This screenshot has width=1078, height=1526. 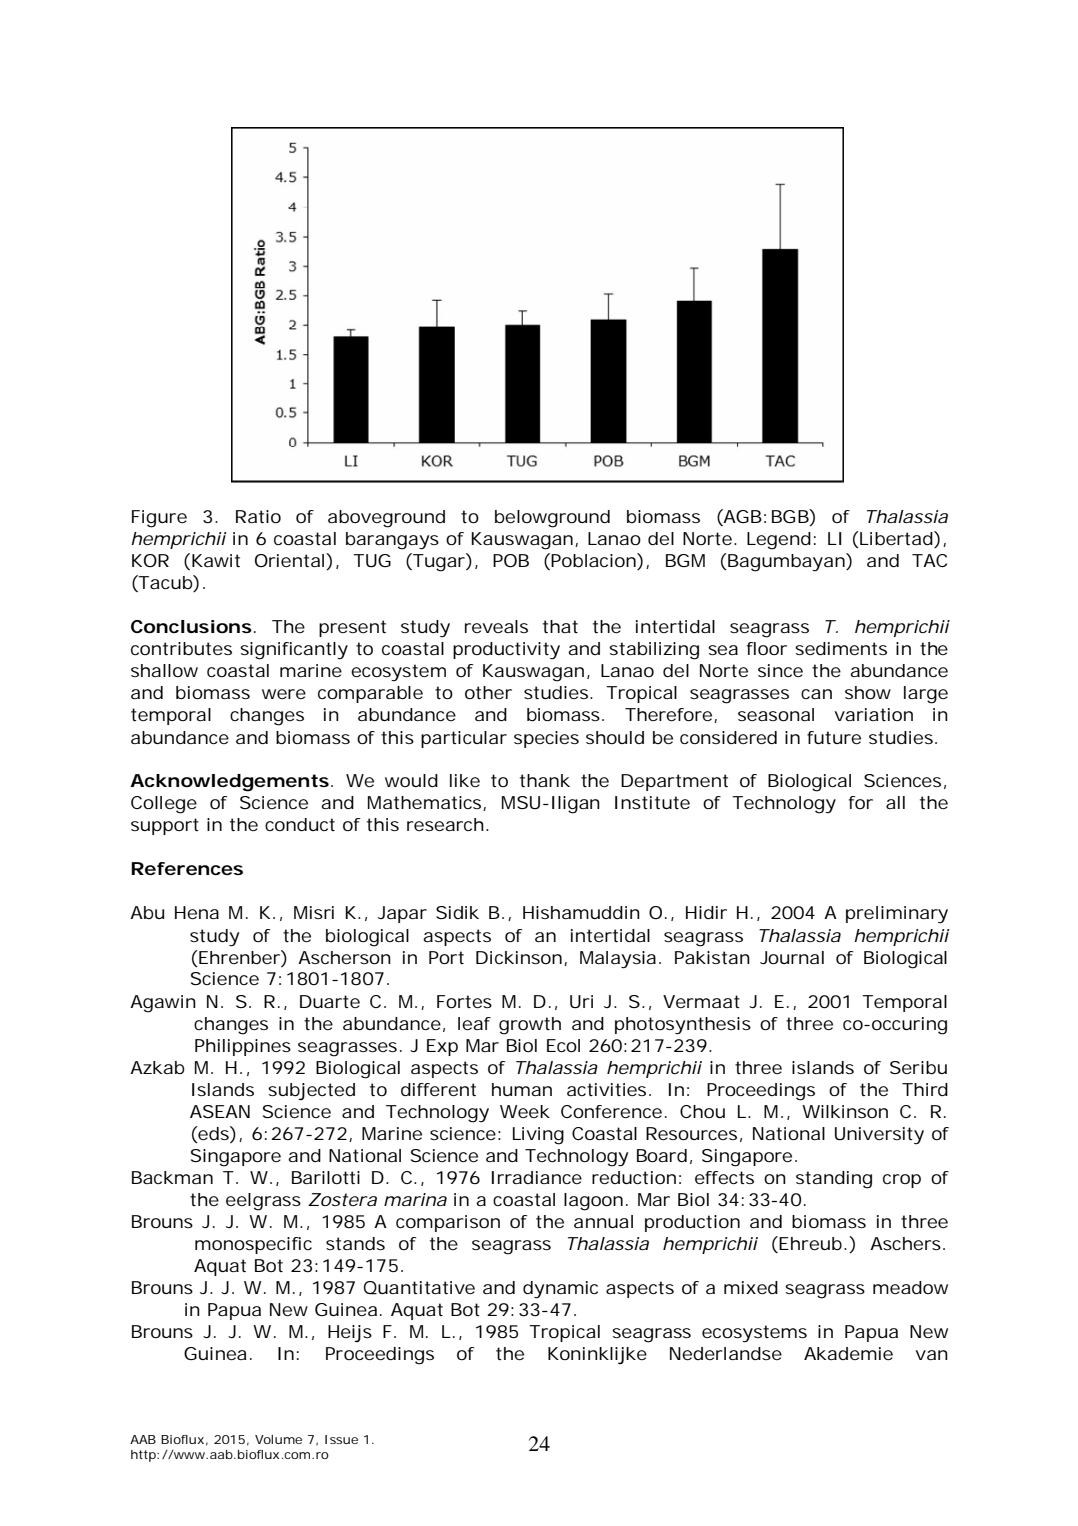 What do you see at coordinates (834, 1180) in the screenshot?
I see `standing` at bounding box center [834, 1180].
